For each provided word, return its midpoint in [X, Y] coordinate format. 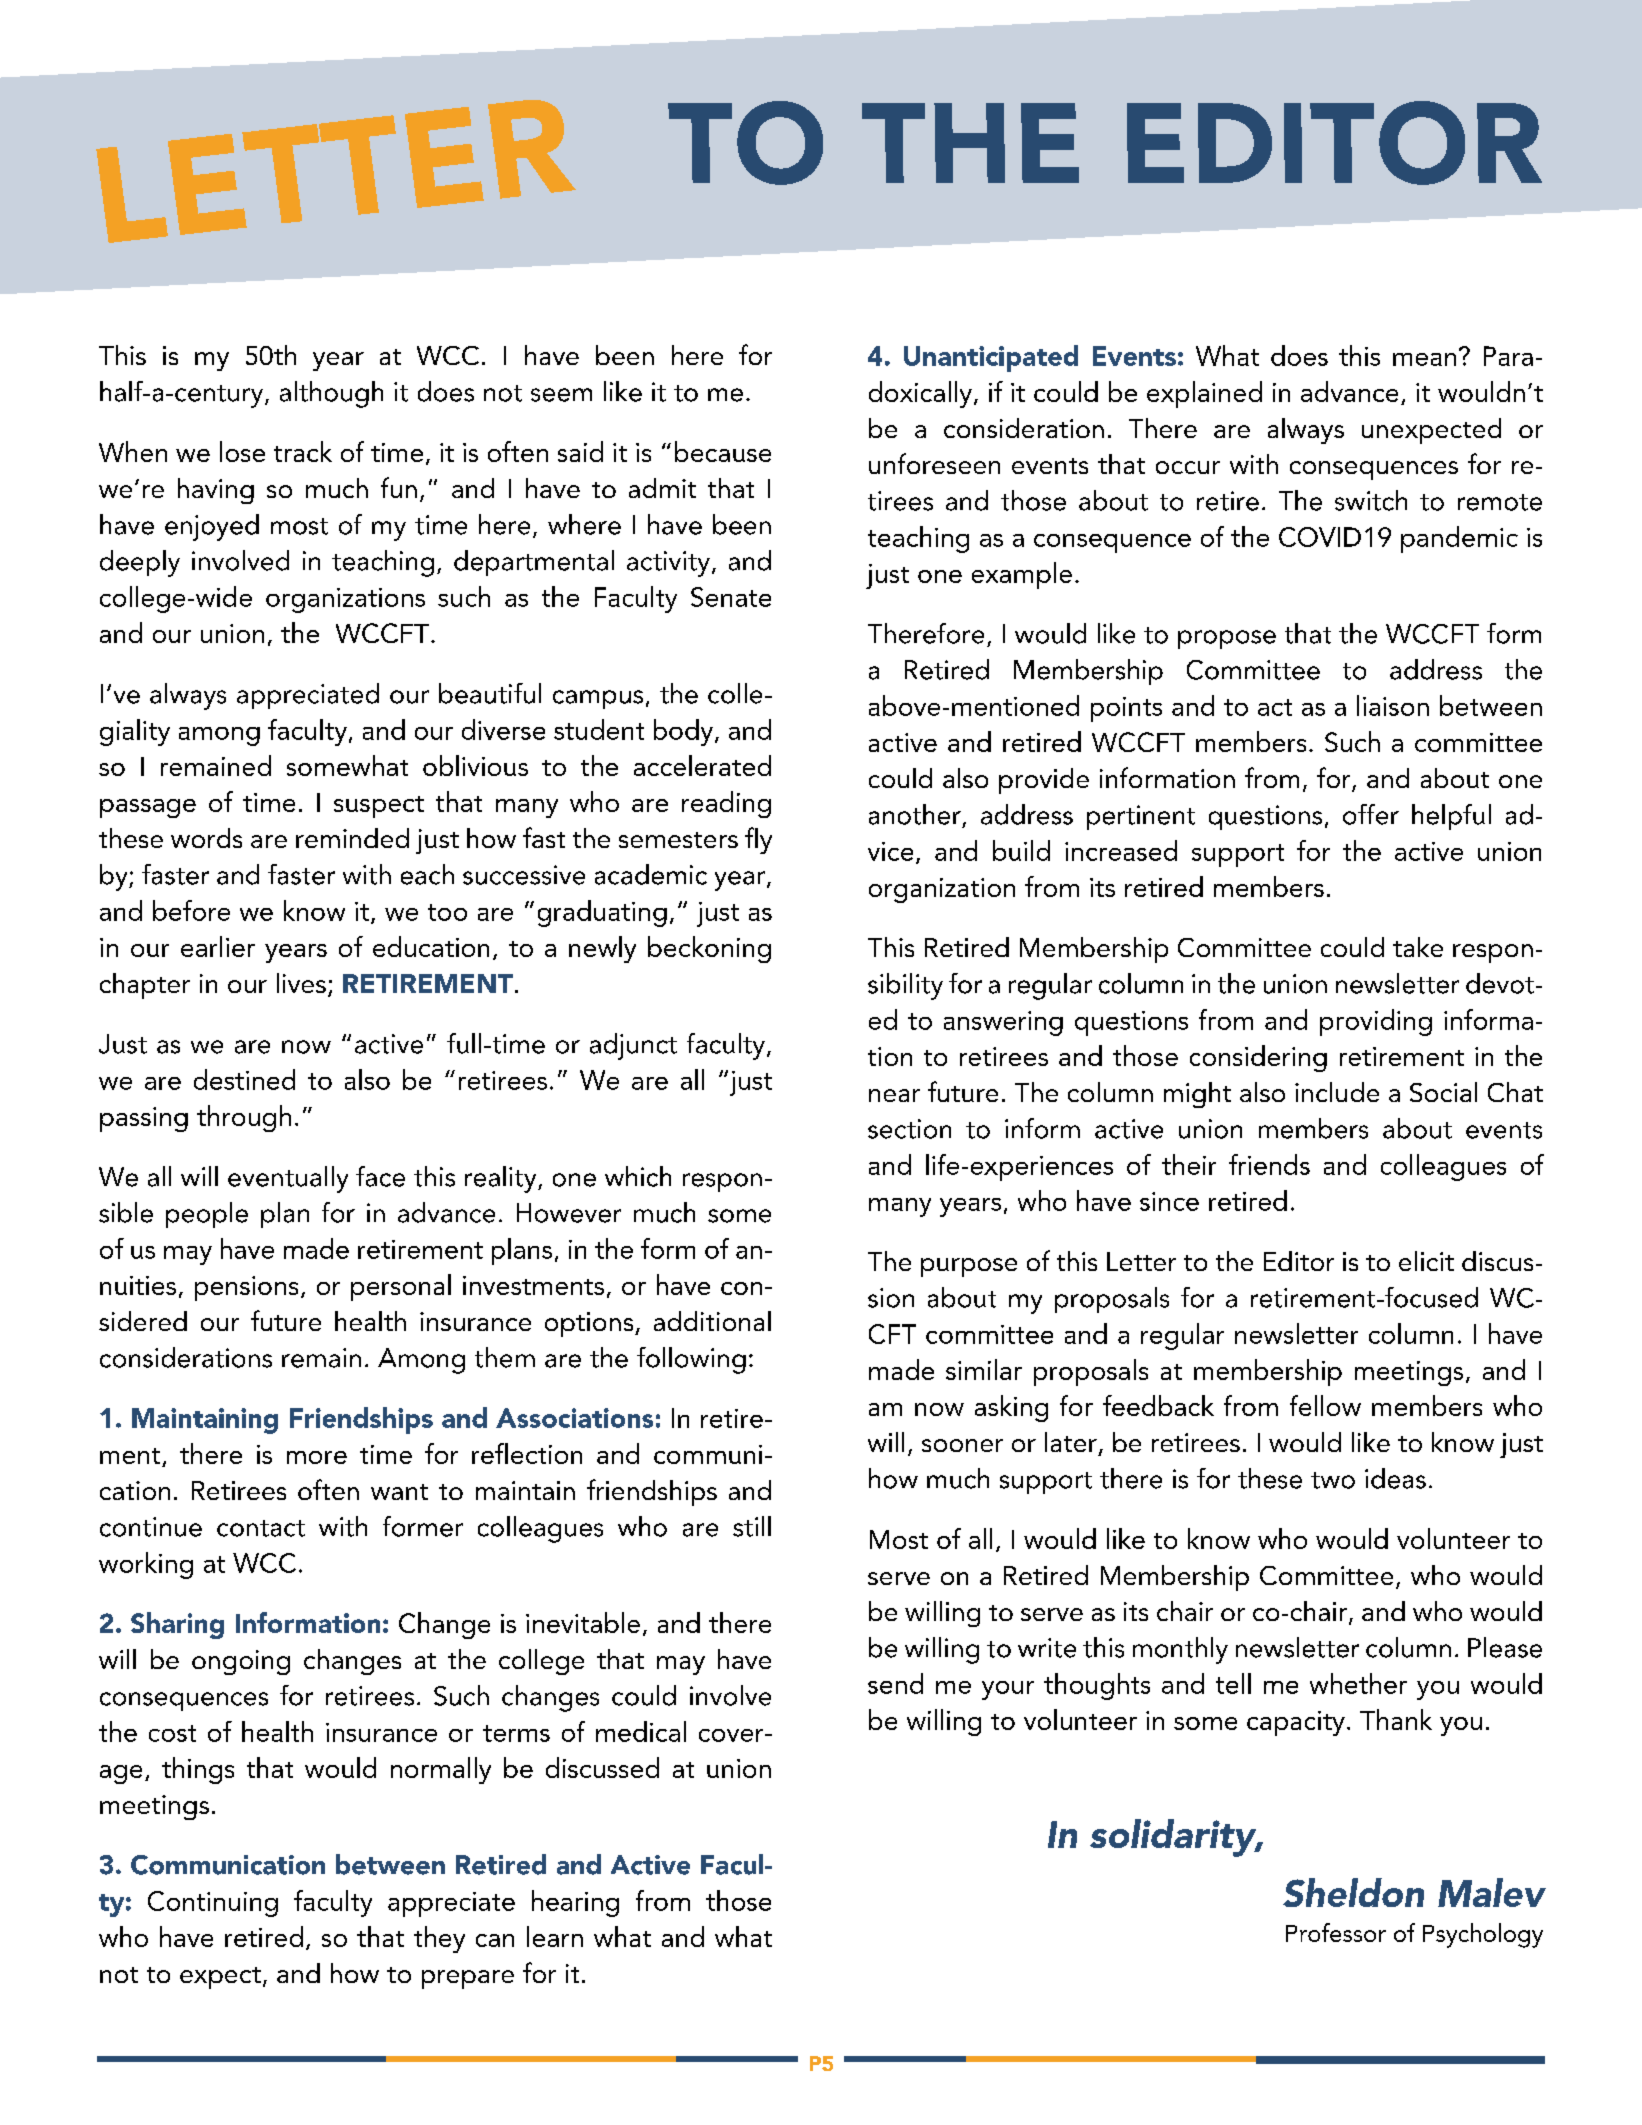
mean [1424, 359]
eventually [288, 1179]
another [915, 814]
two [1333, 1480]
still [752, 1526]
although [331, 394]
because [723, 451]
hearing [575, 1903]
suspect [379, 807]
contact [261, 1528]
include [1337, 1092]
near [894, 1095]
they [439, 1939]
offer [1371, 814]
